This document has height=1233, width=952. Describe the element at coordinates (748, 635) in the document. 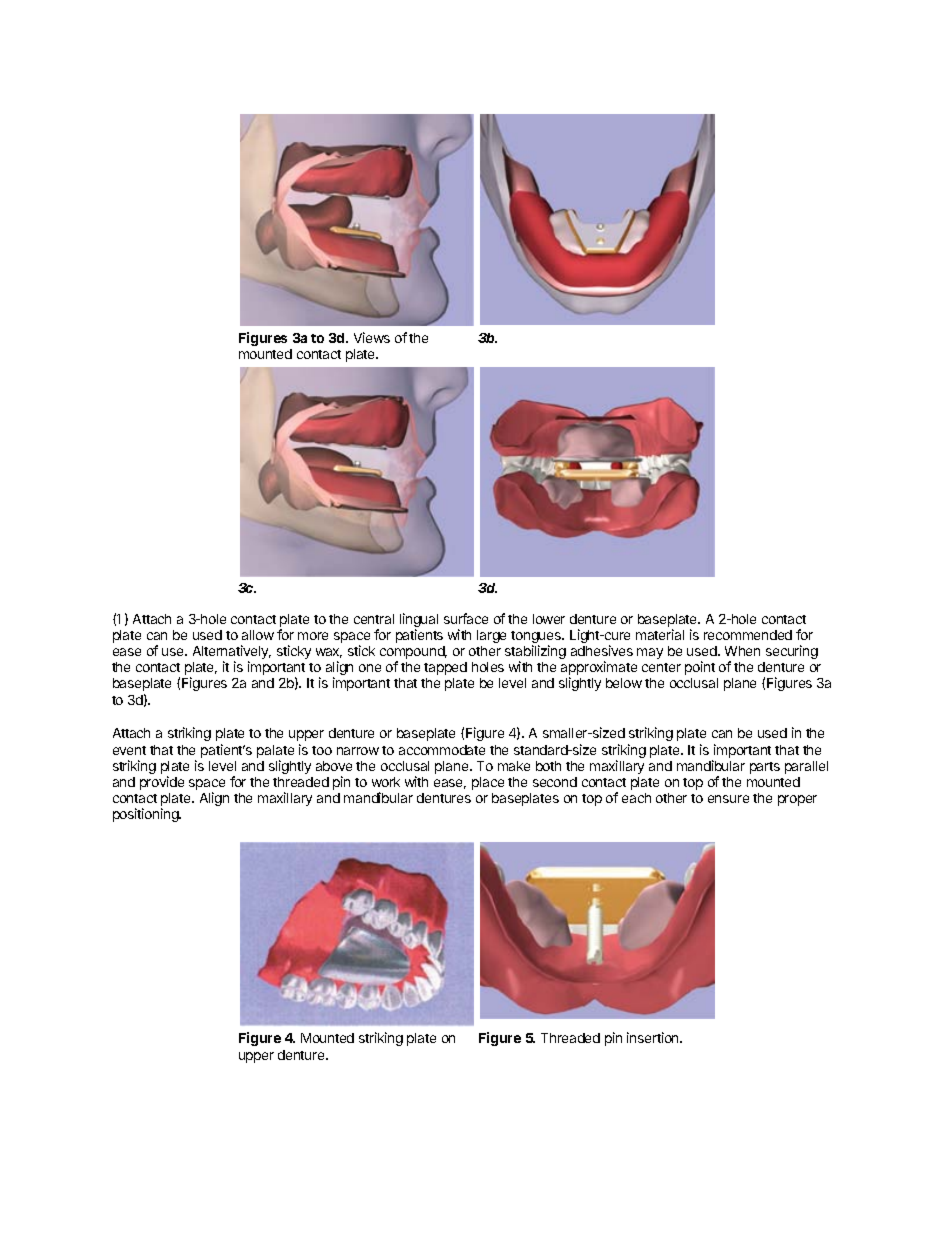

I see `recommended` at that location.
